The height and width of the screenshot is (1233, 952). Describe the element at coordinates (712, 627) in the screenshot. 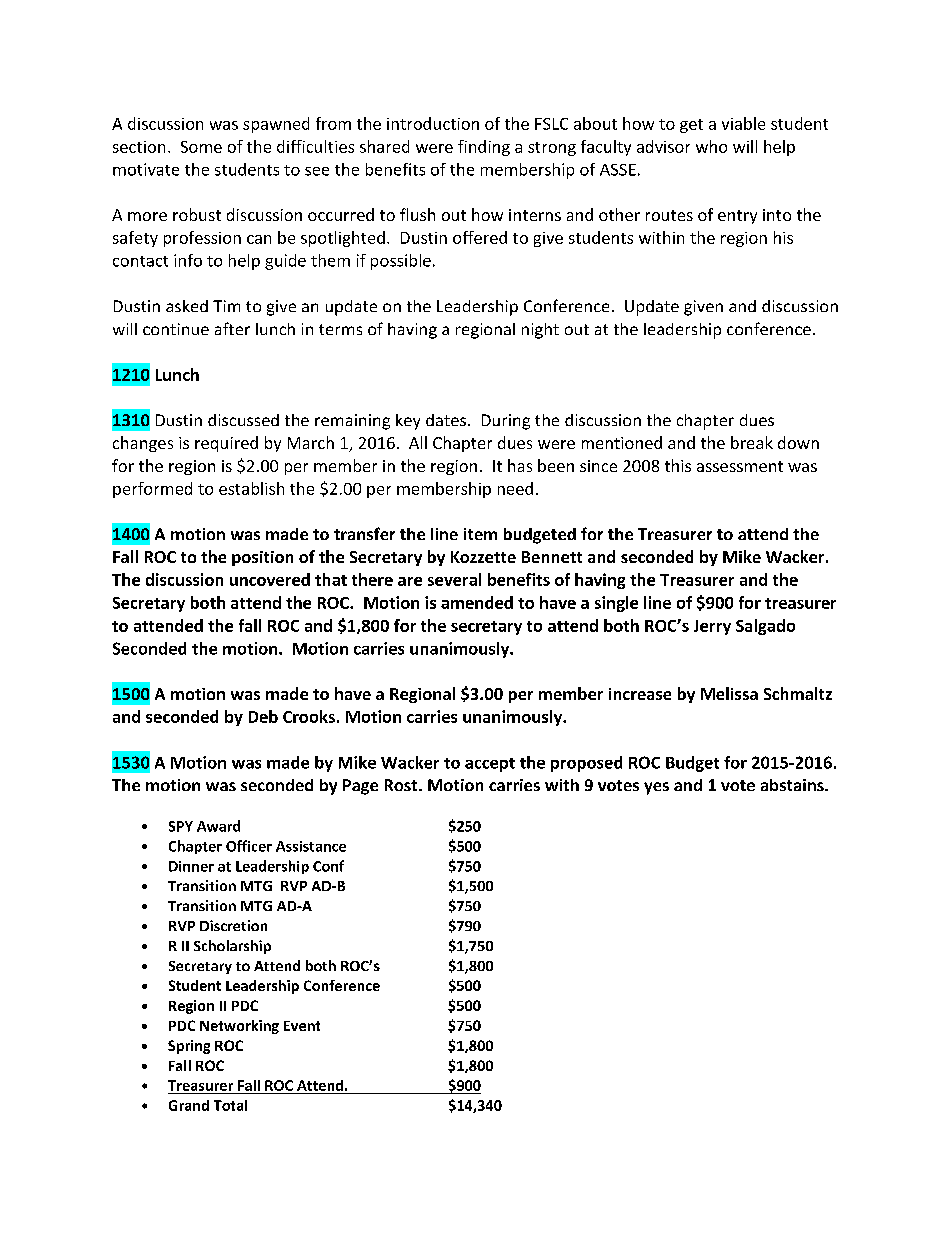

I see `Jerry` at that location.
